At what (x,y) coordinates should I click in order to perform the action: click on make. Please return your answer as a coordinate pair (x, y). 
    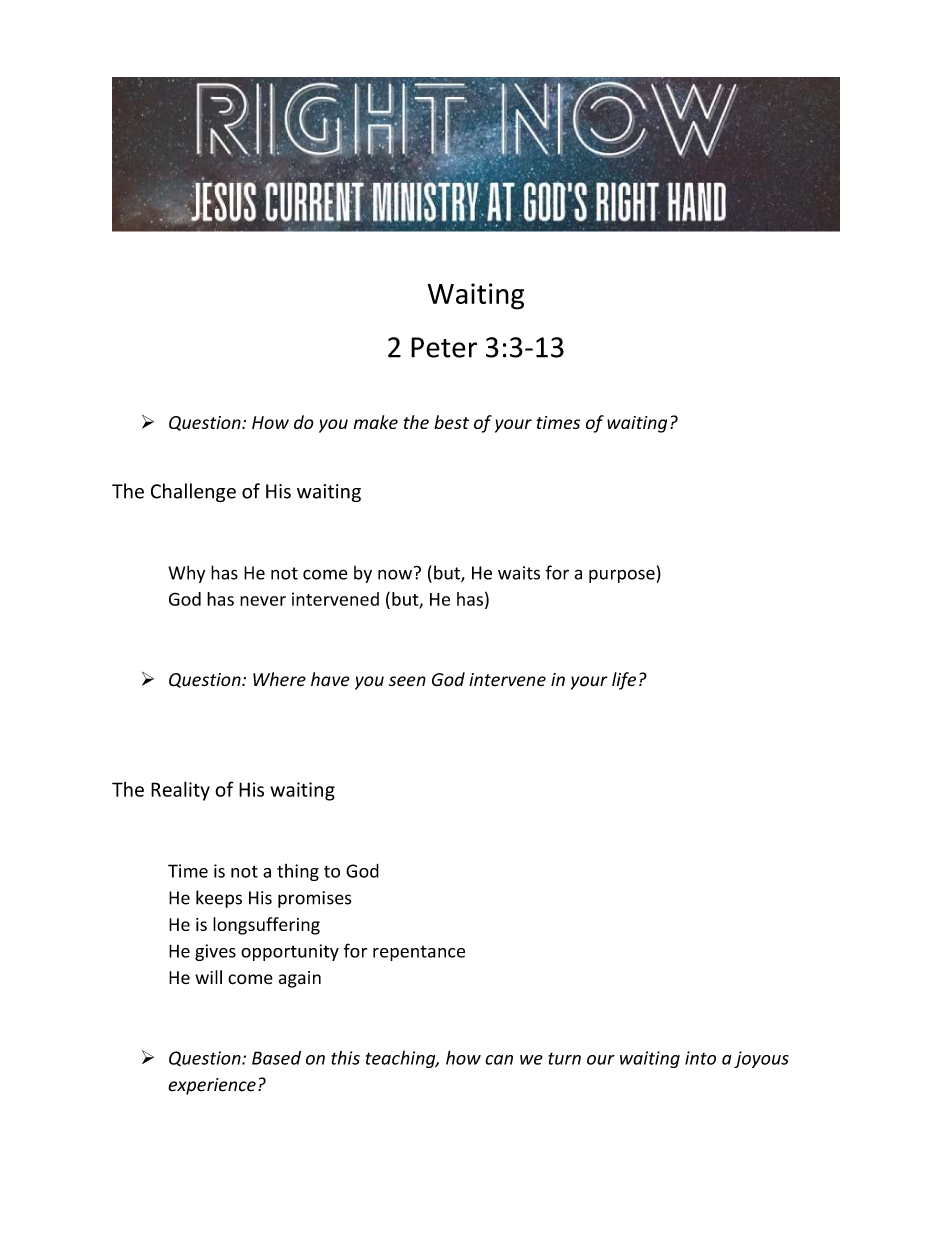
    Looking at the image, I should click on (375, 422).
